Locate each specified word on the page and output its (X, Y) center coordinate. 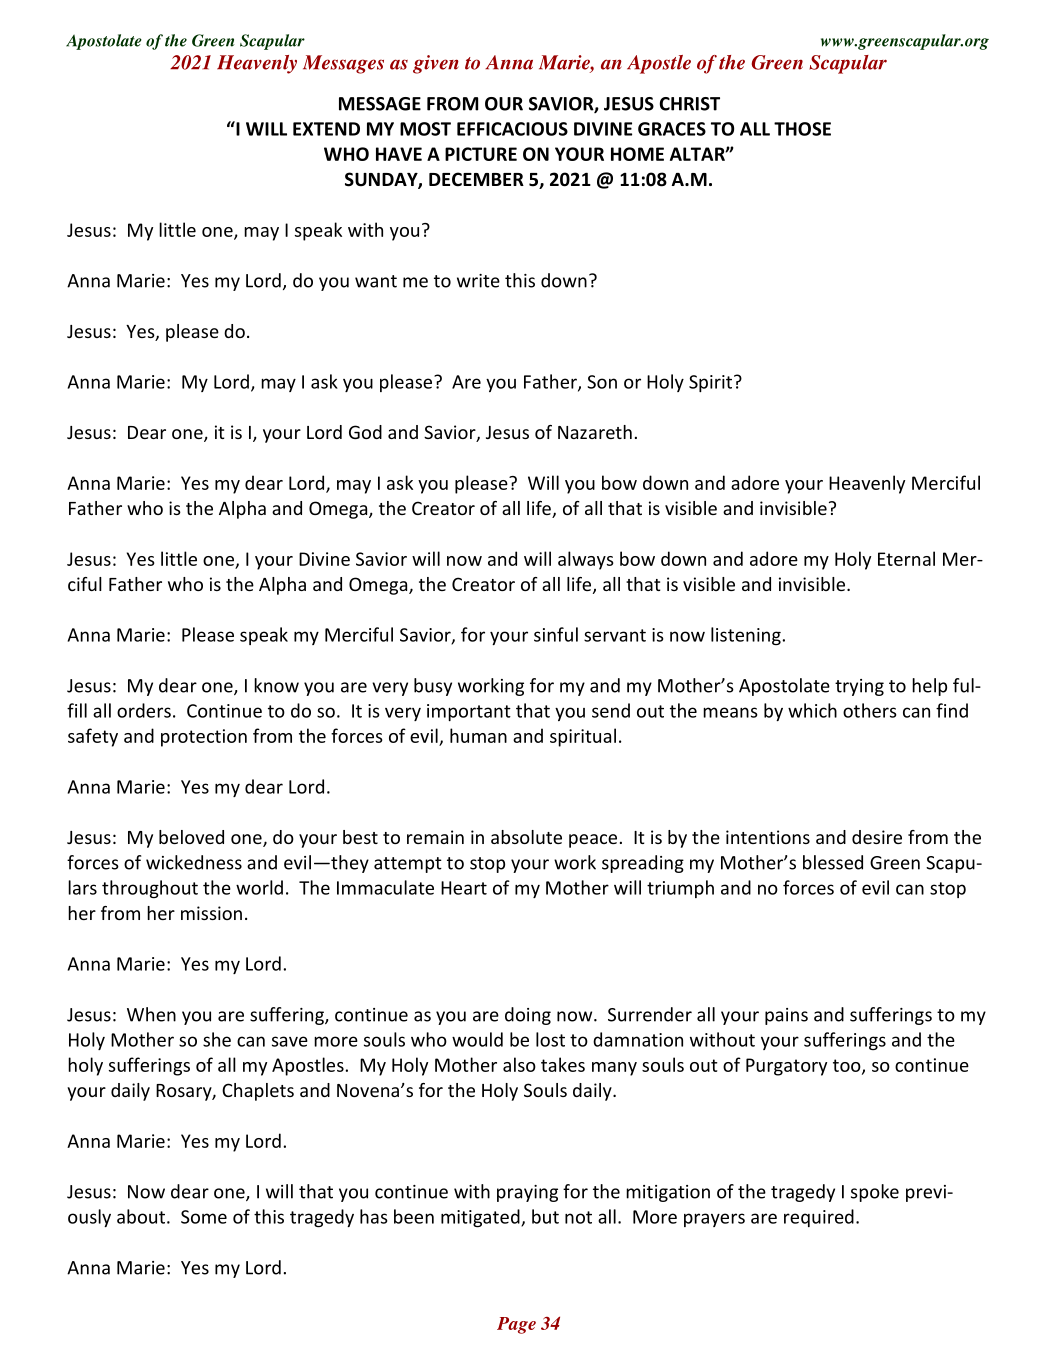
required (819, 1218)
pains (786, 1016)
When (151, 1014)
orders (144, 710)
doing (528, 1016)
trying (859, 687)
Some (204, 1217)
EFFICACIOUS (512, 129)
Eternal (906, 558)
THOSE (802, 129)
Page (516, 1325)
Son (602, 382)
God (365, 432)
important (469, 712)
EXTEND (326, 129)
